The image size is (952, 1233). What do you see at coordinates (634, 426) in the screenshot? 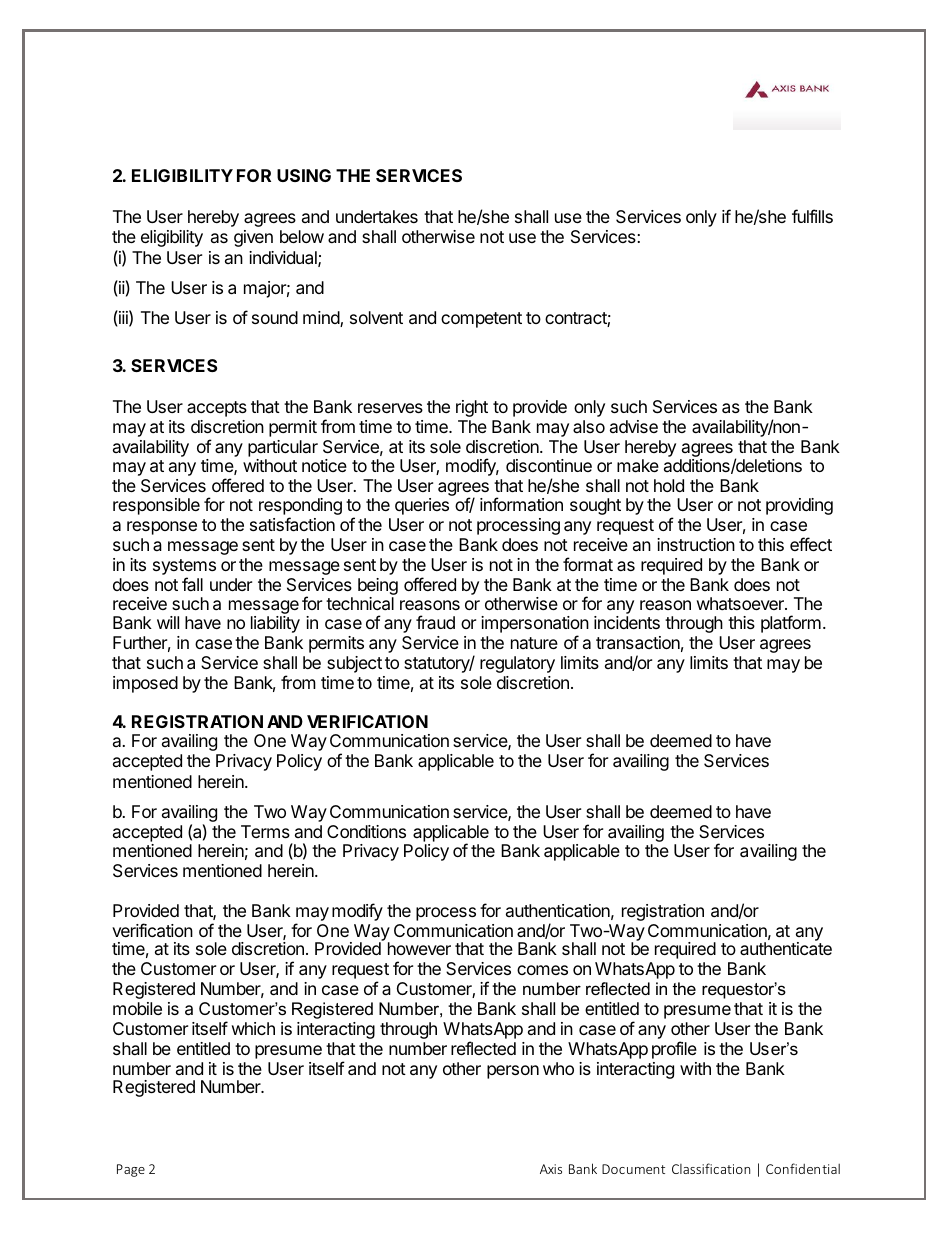
I see `advise` at bounding box center [634, 426].
